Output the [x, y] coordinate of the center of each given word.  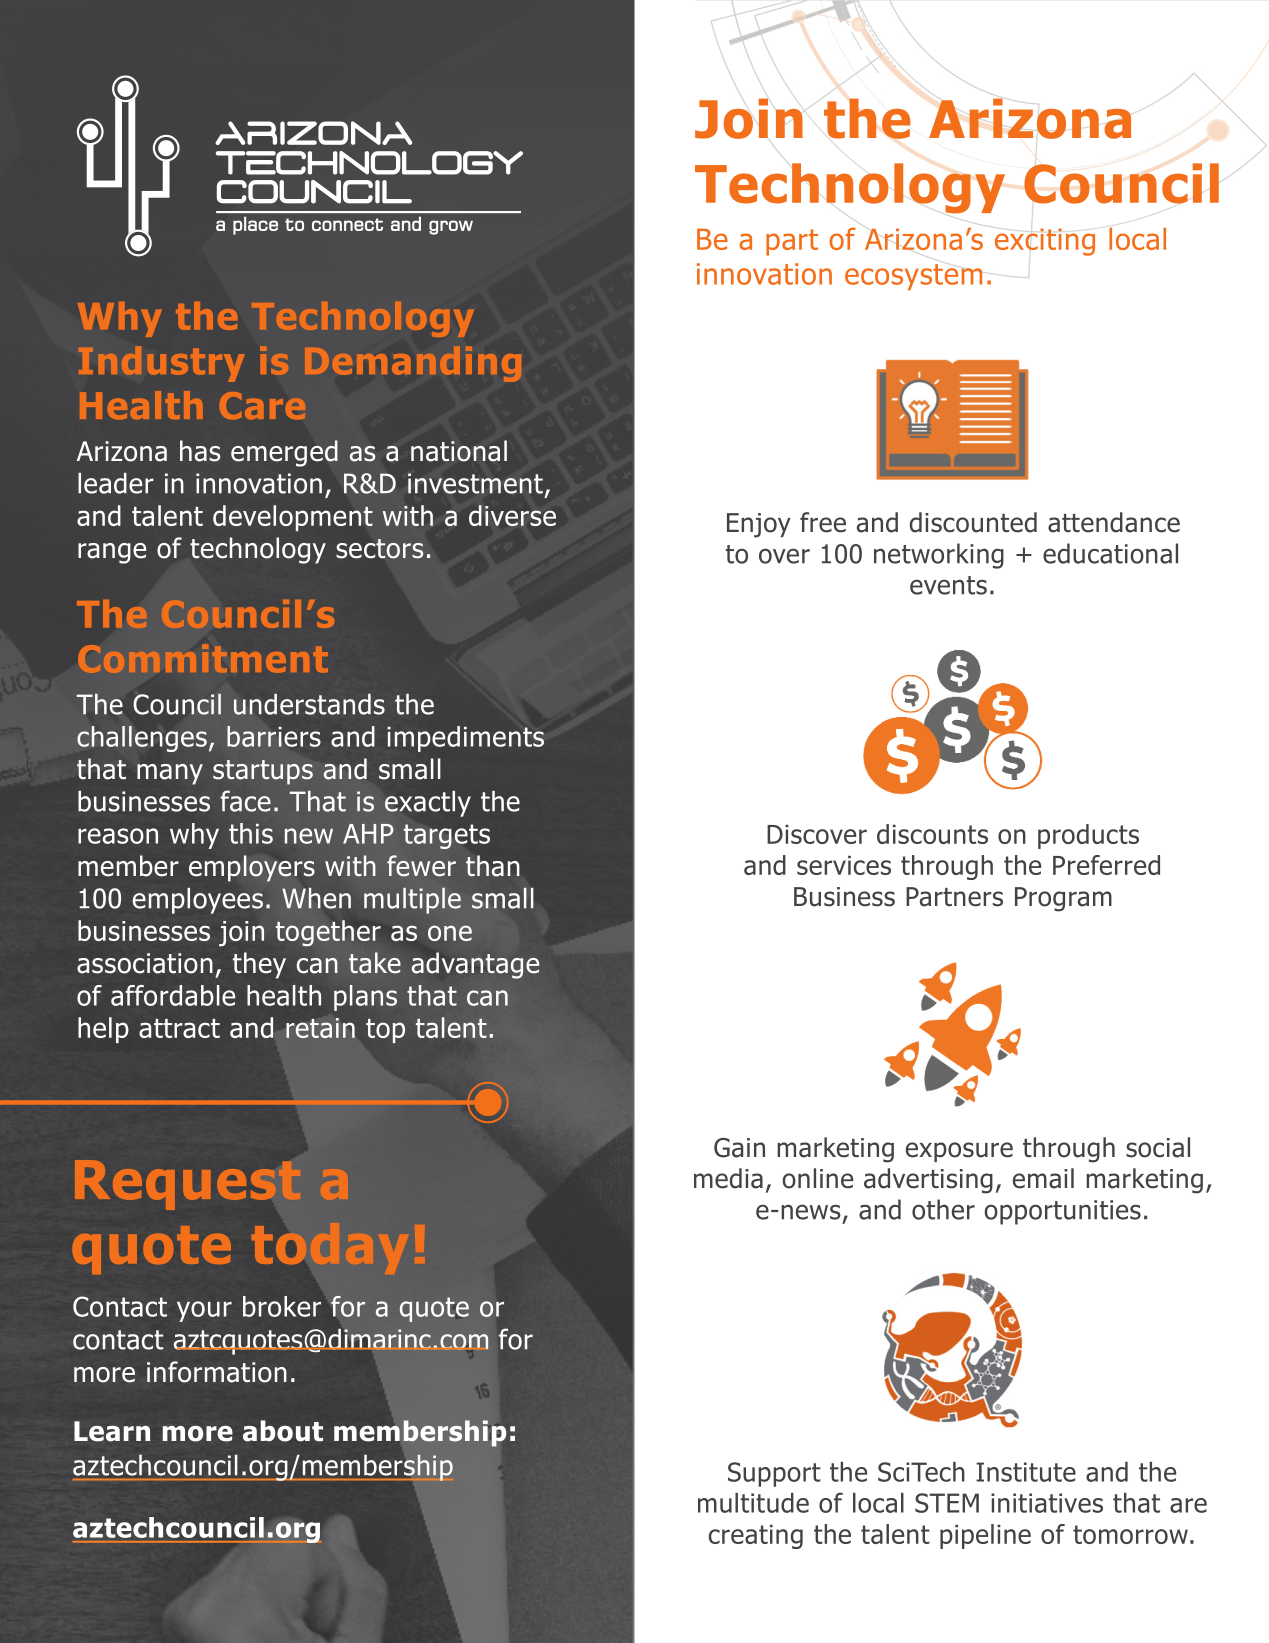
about [283, 1431]
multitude [753, 1503]
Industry [162, 364]
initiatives [1047, 1503]
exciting [1045, 242]
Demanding [413, 364]
